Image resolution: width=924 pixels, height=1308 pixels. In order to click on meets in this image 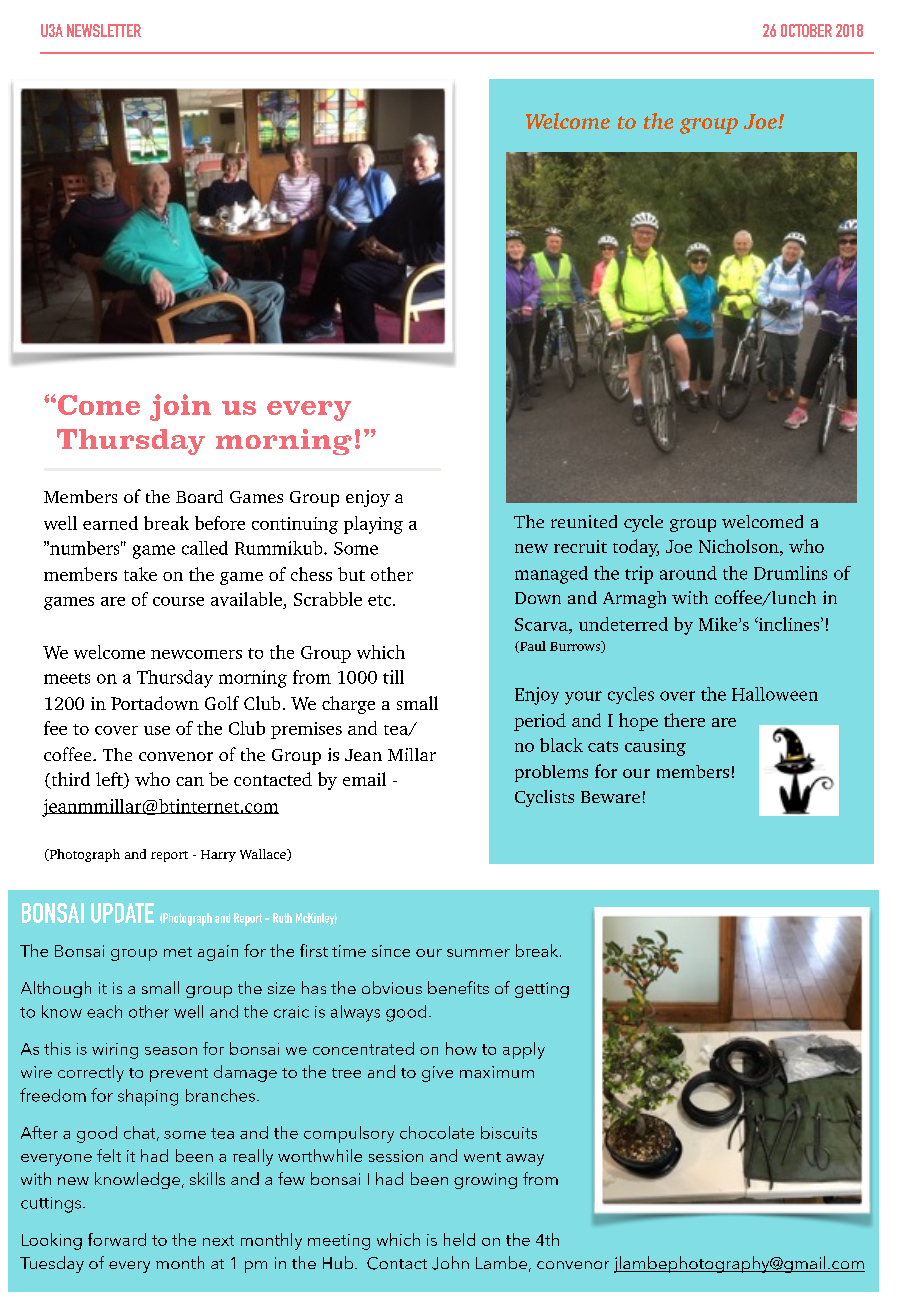, I will do `click(67, 678)`.
